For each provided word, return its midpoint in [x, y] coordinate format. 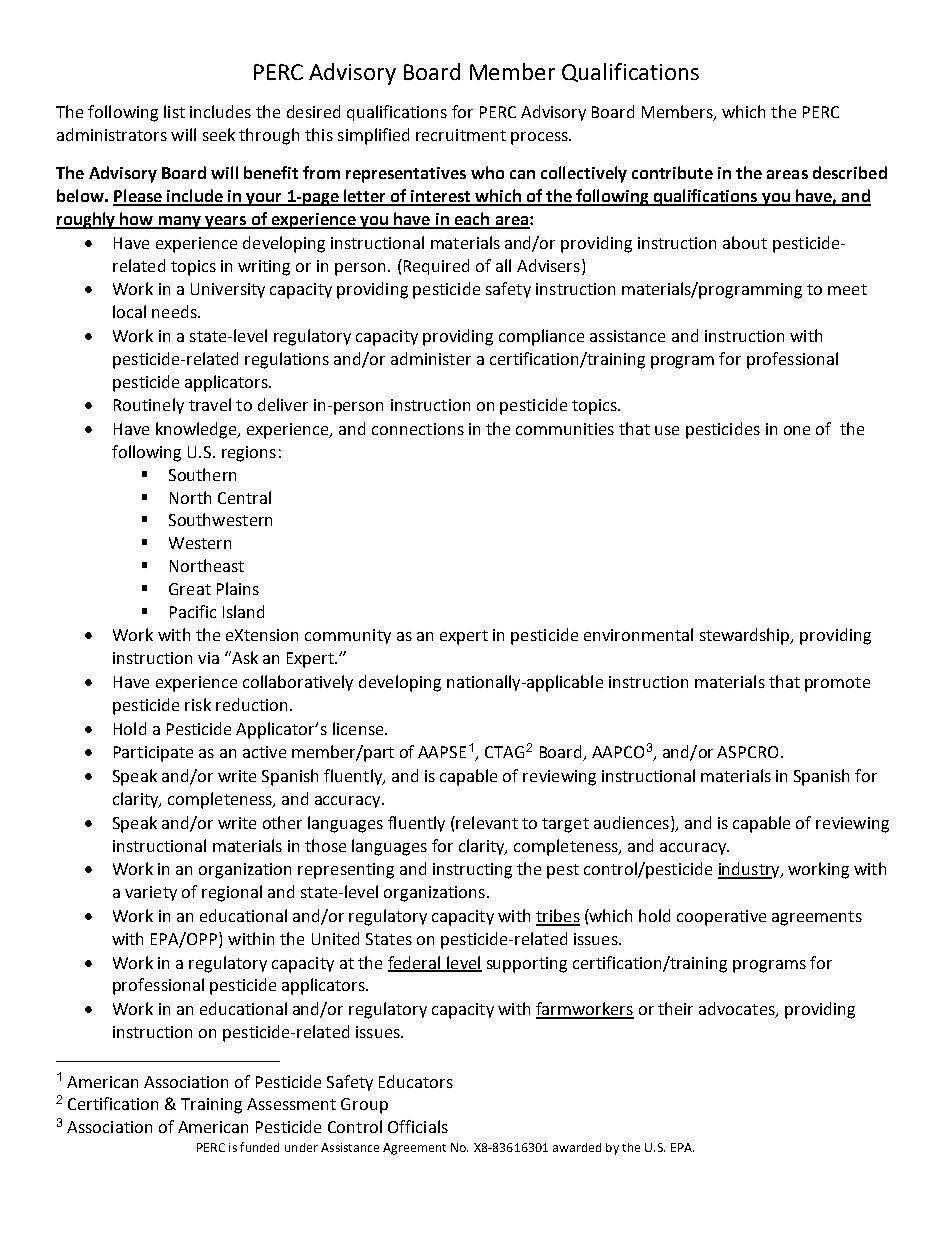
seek [219, 134]
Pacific [193, 611]
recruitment [461, 135]
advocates [738, 1010]
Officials [418, 1126]
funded [259, 1147]
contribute [672, 172]
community [348, 636]
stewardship [746, 636]
